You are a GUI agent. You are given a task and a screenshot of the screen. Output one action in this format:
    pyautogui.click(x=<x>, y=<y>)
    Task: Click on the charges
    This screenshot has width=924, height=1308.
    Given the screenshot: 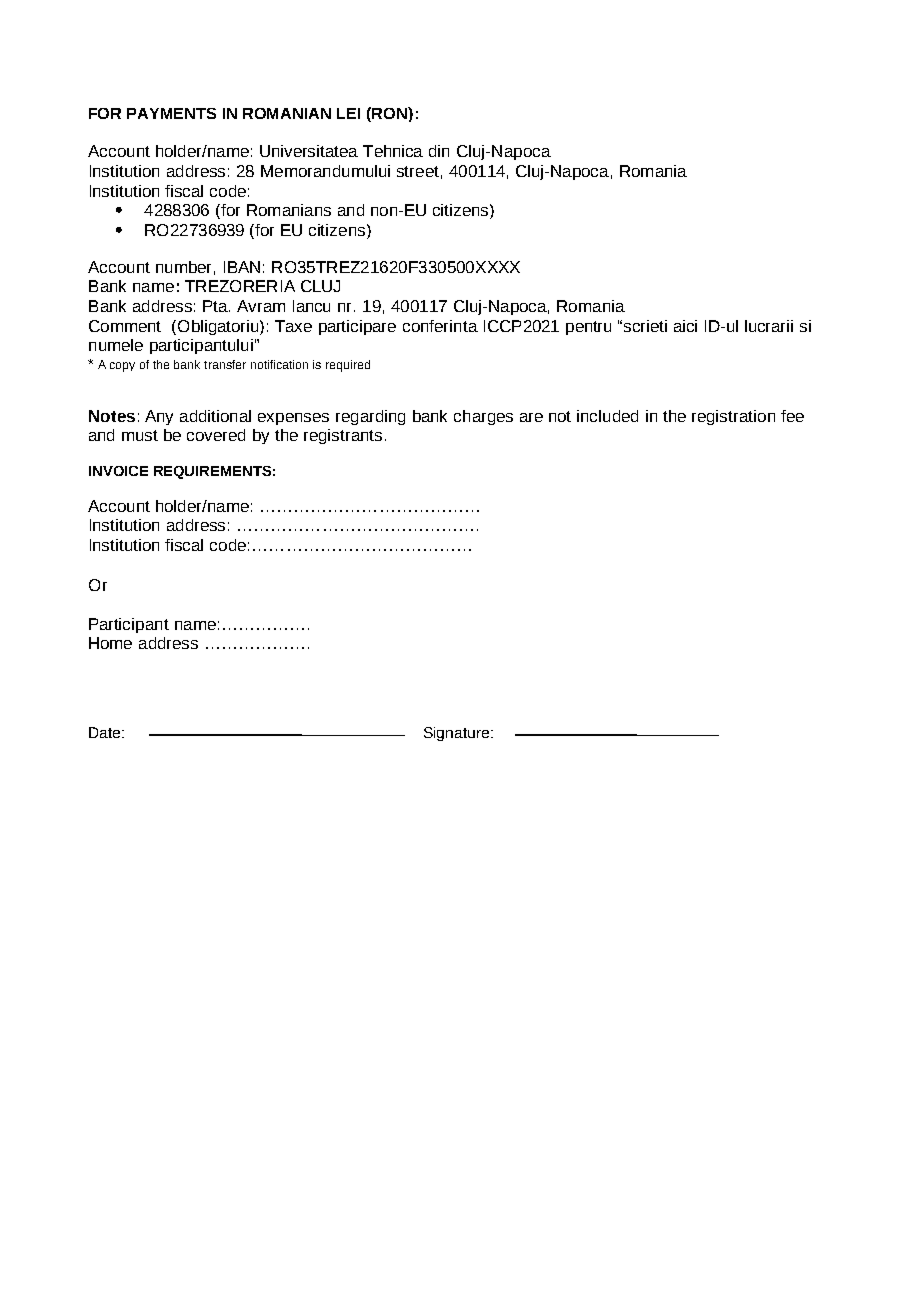 What is the action you would take?
    pyautogui.click(x=483, y=417)
